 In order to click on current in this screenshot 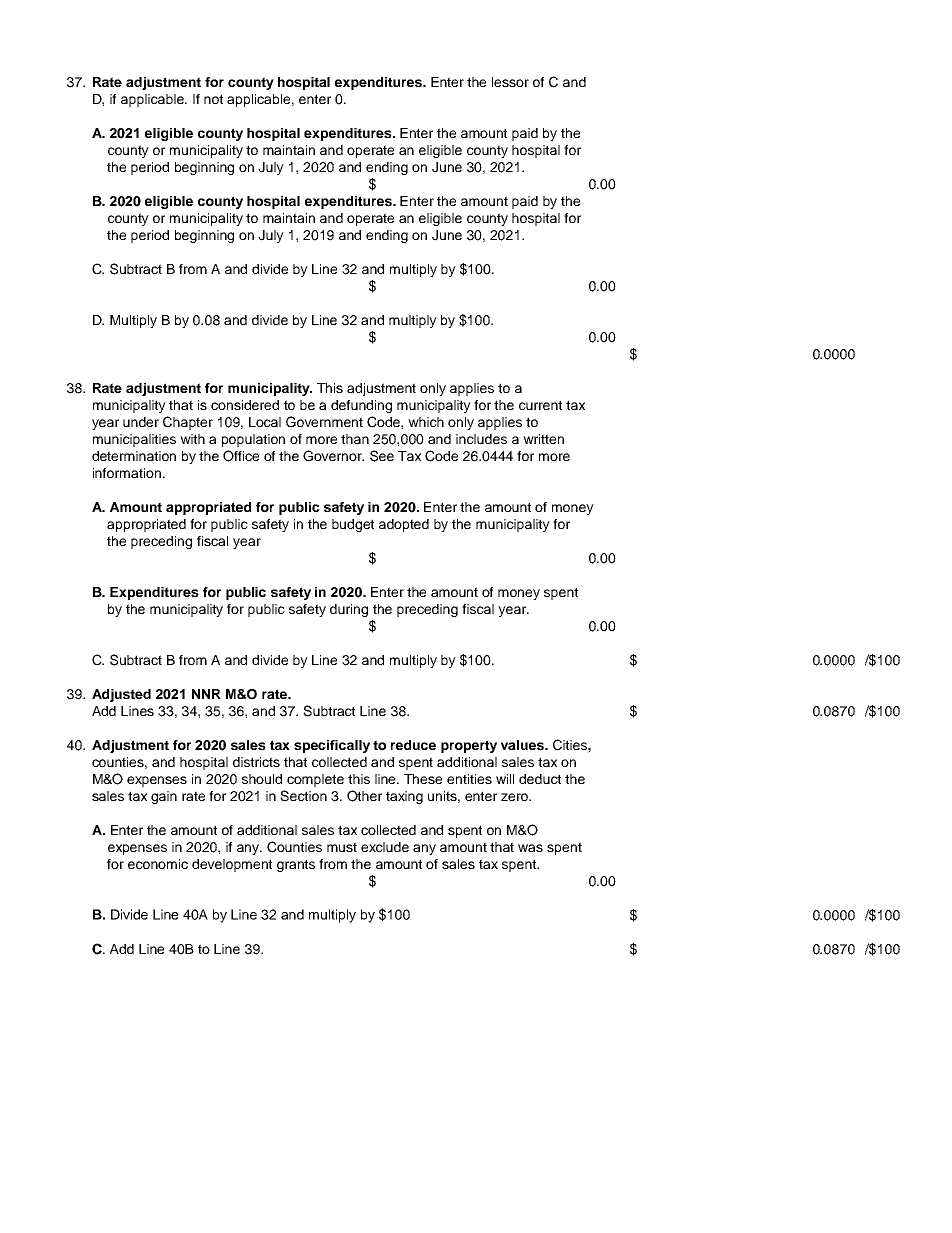, I will do `click(540, 405)`.
